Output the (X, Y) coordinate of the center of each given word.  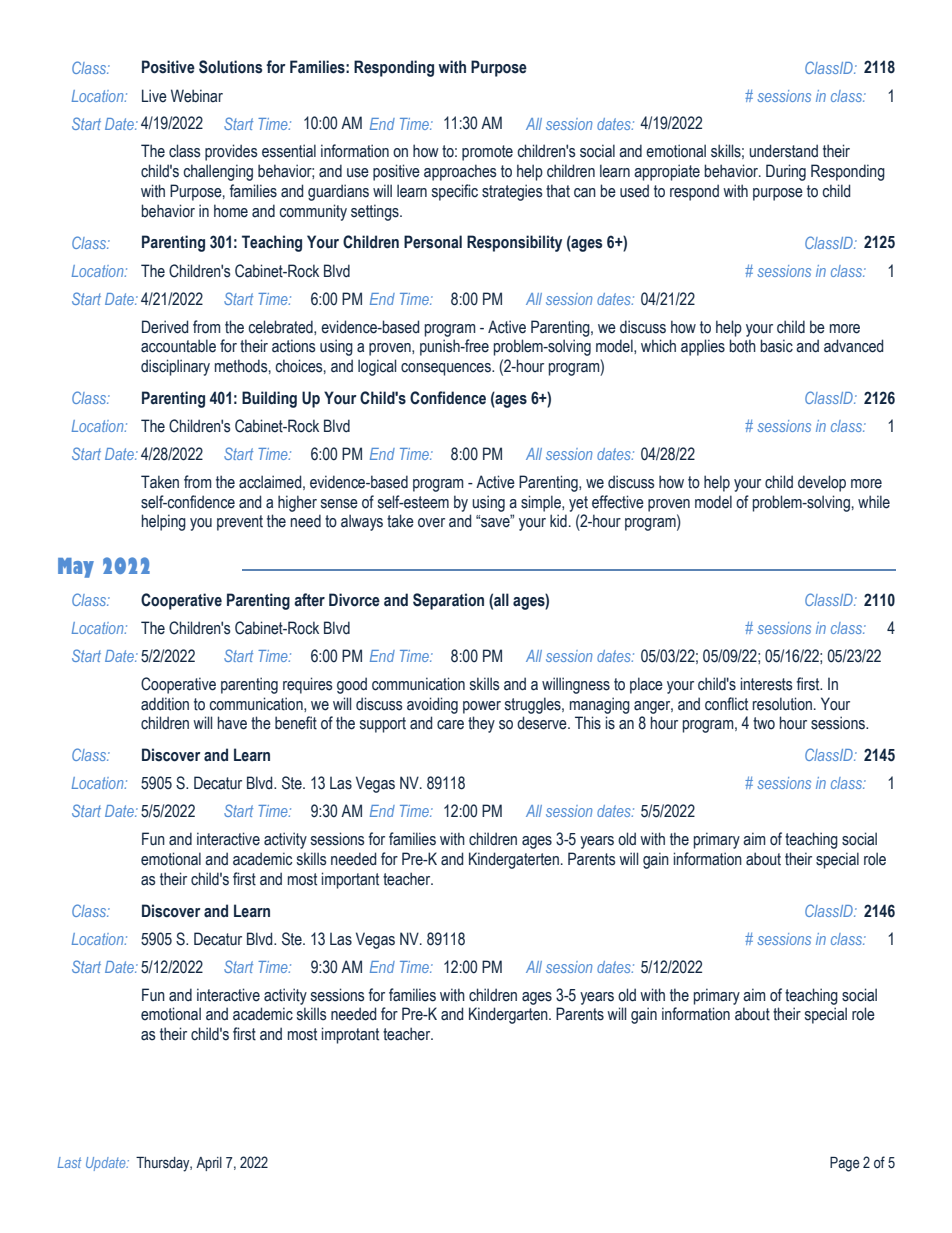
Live (154, 96)
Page (845, 1164)
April (209, 1164)
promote (487, 153)
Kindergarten (509, 1015)
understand (783, 151)
